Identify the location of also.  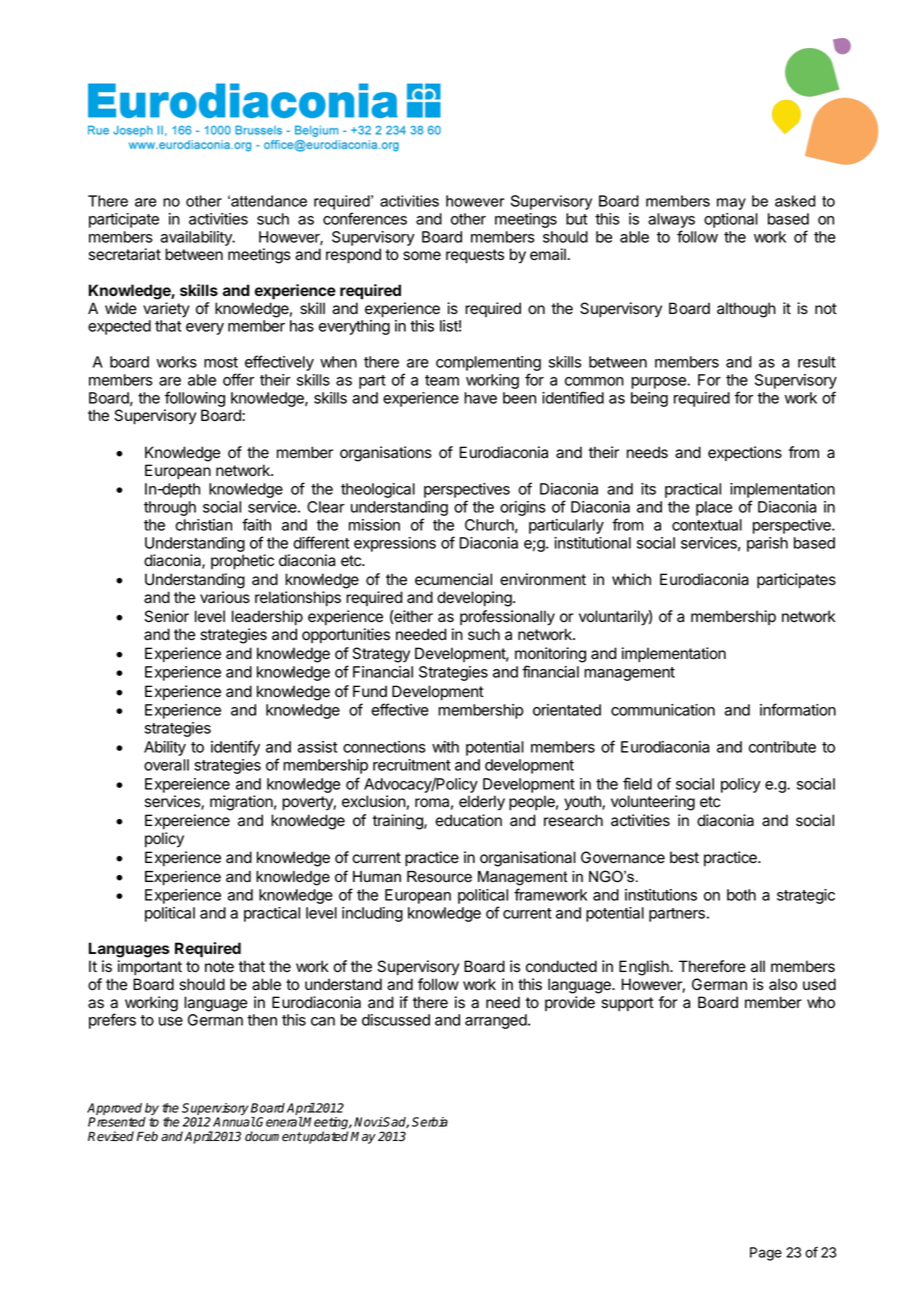
(783, 984).
